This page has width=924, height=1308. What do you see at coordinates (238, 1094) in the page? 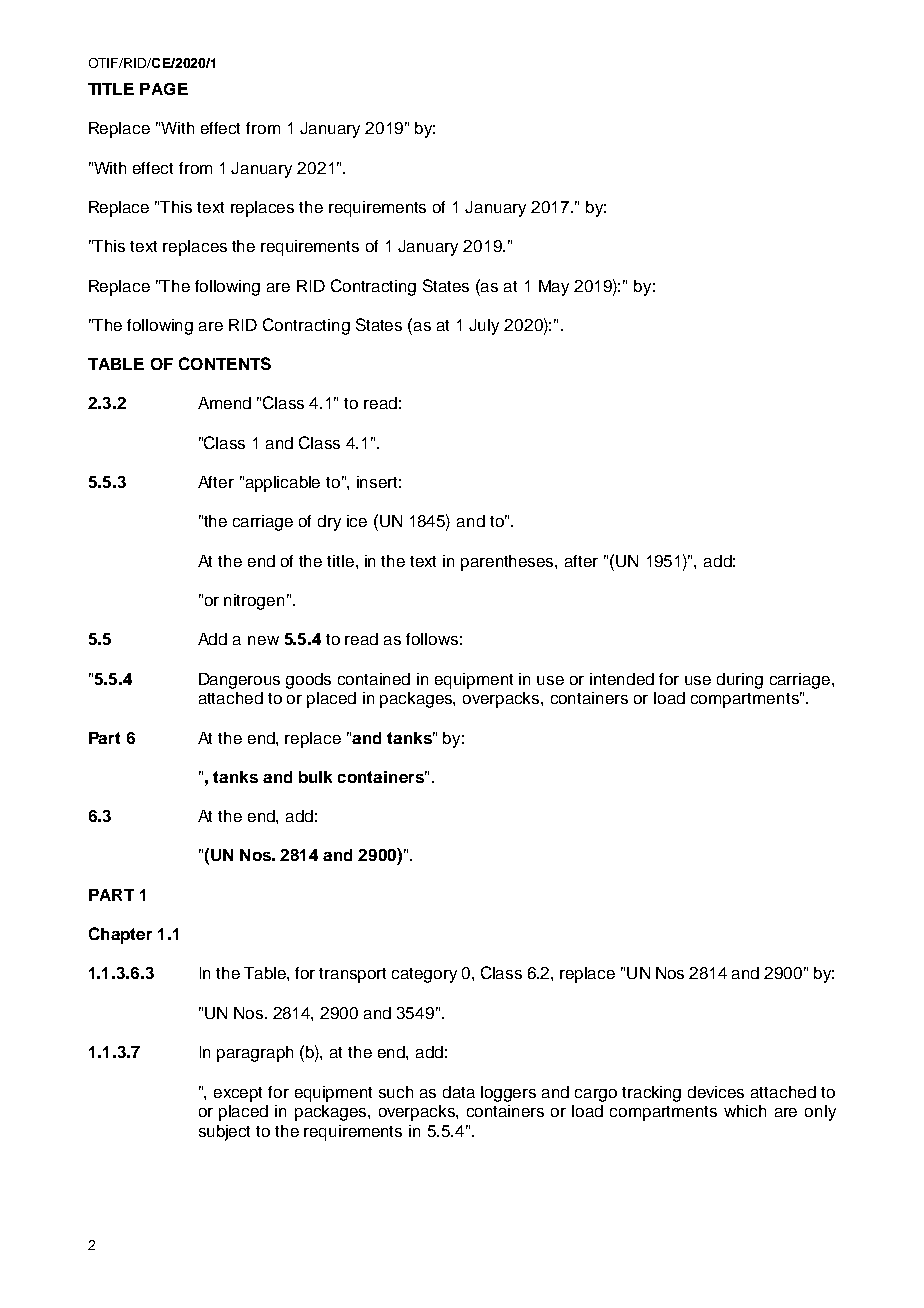
I see `except` at bounding box center [238, 1094].
